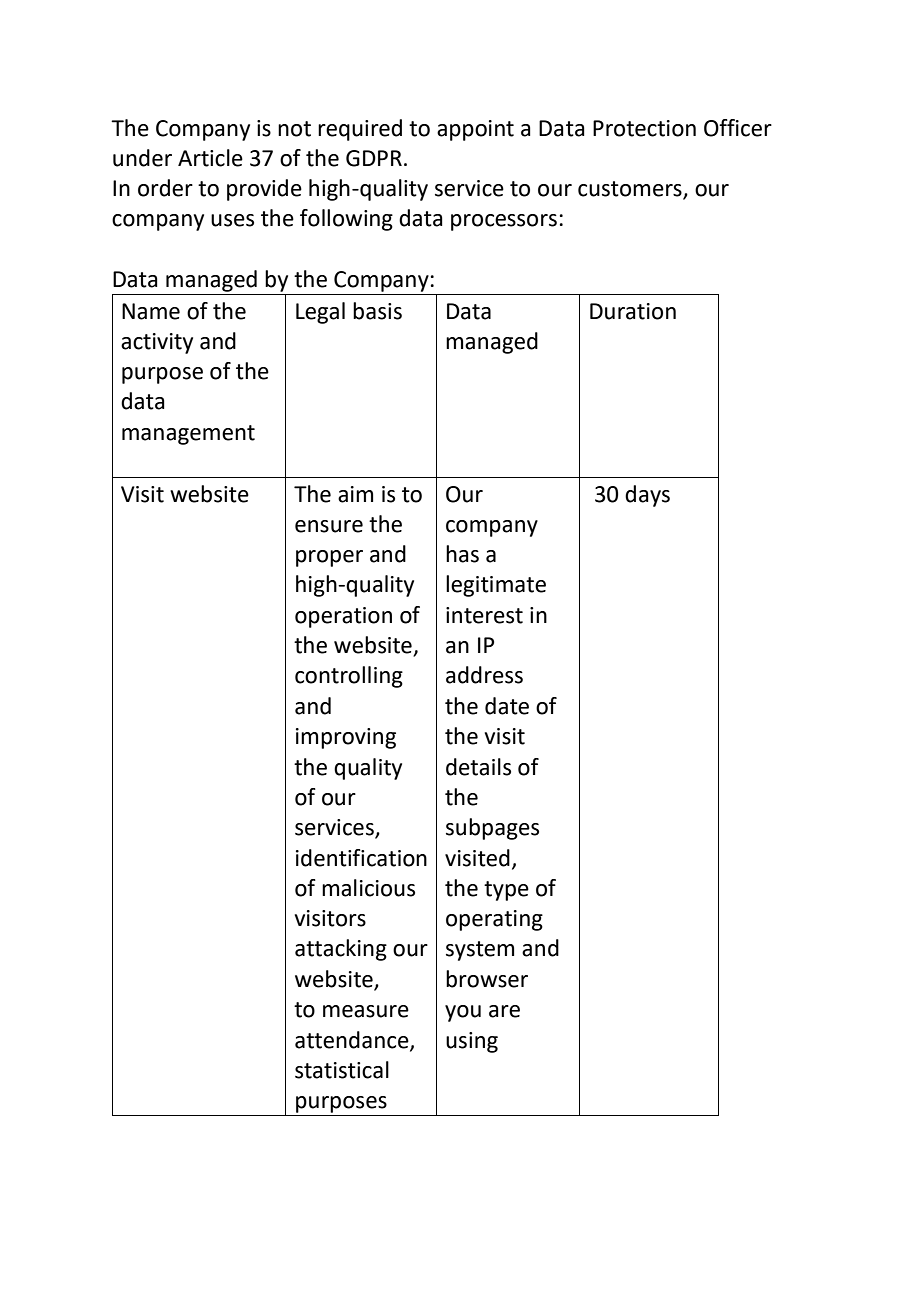 The width and height of the screenshot is (924, 1308). What do you see at coordinates (188, 435) in the screenshot?
I see `management` at bounding box center [188, 435].
